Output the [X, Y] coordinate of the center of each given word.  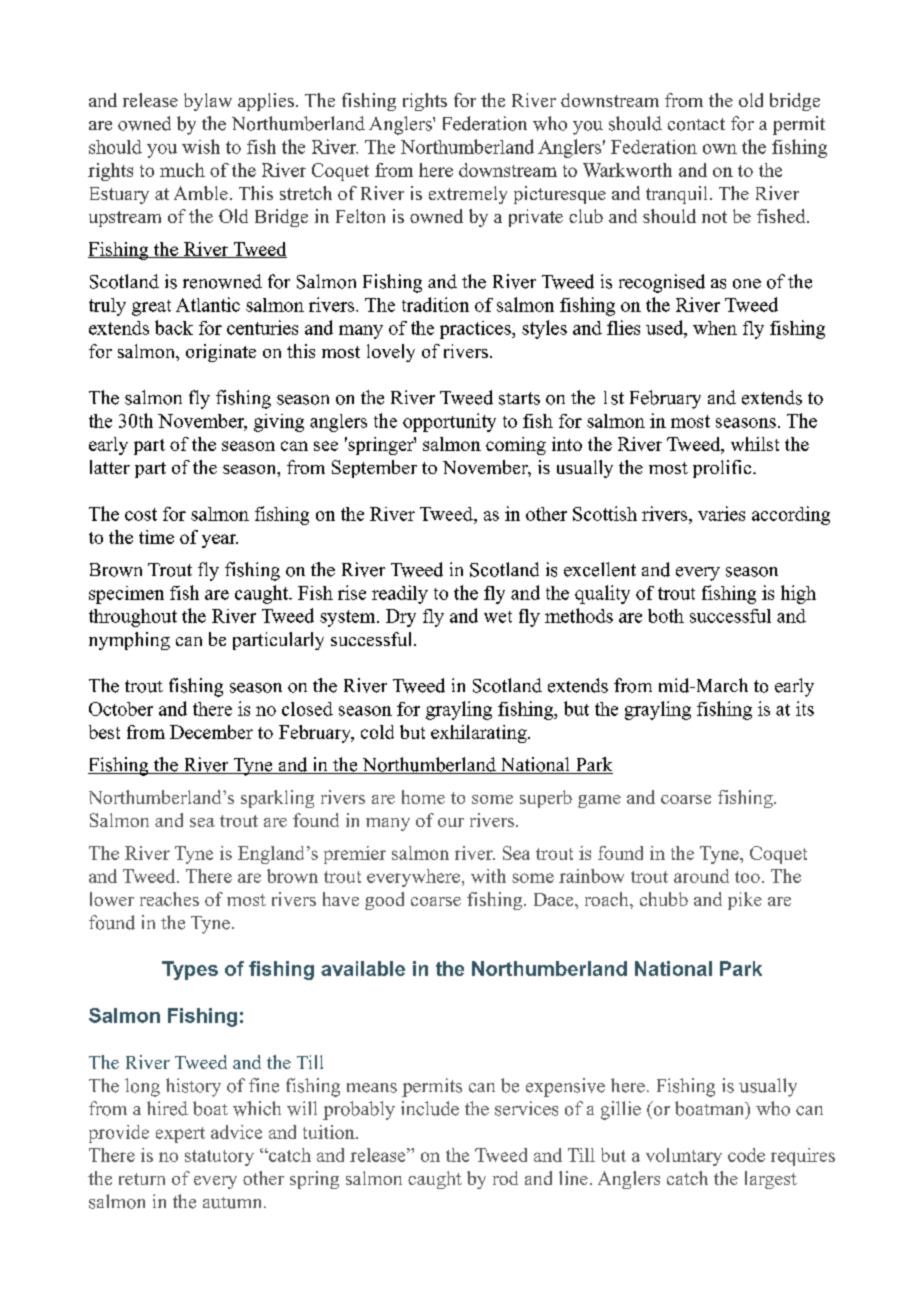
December [211, 732]
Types [190, 970]
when [715, 328]
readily [400, 594]
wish [201, 146]
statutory [219, 1158]
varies [721, 513]
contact [696, 124]
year [220, 541]
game [599, 801]
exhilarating [480, 734]
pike [745, 901]
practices [476, 330]
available [363, 968]
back [174, 327]
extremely [468, 195]
